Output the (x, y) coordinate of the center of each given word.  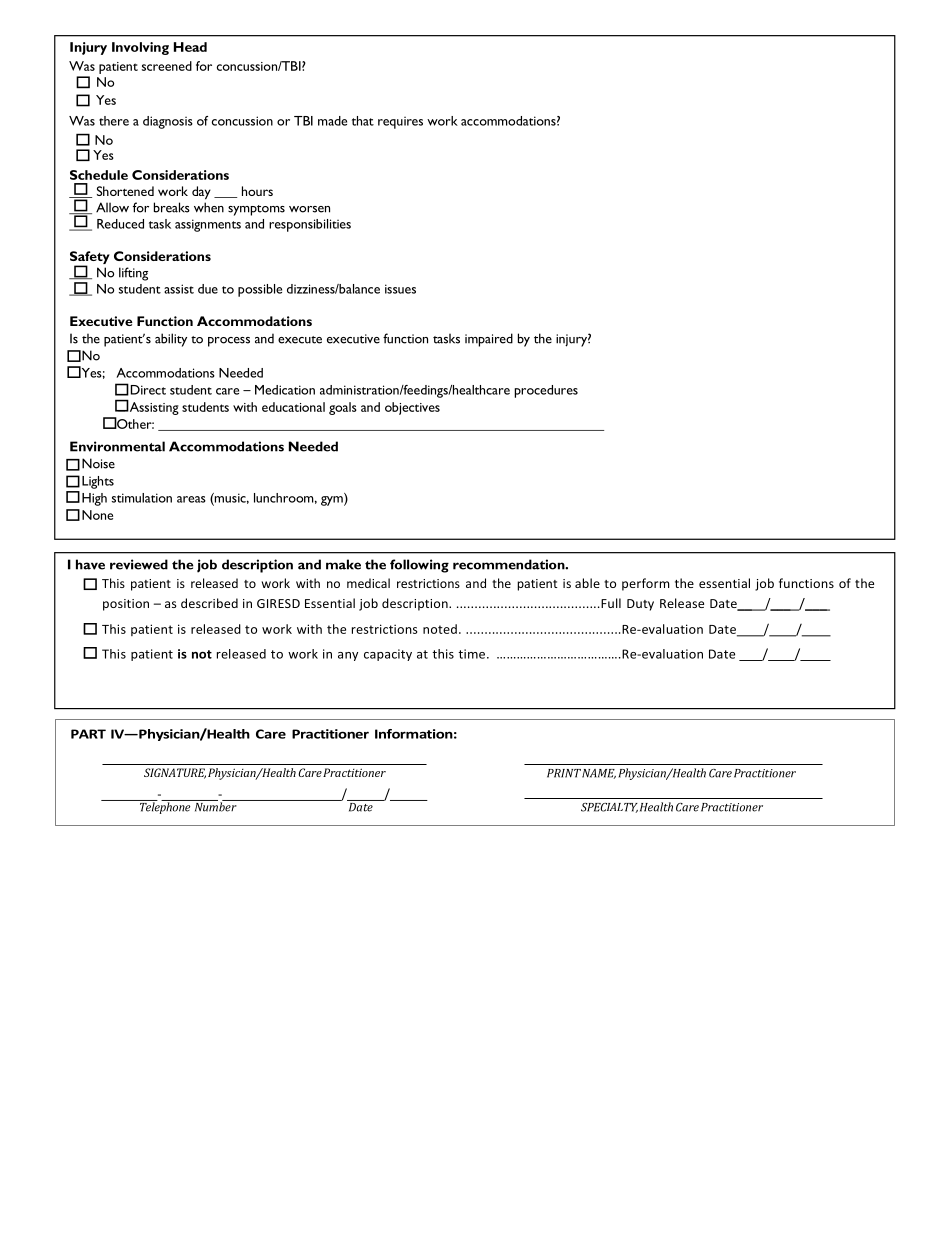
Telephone (165, 807)
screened (167, 66)
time (473, 654)
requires (400, 122)
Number (215, 806)
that (363, 121)
